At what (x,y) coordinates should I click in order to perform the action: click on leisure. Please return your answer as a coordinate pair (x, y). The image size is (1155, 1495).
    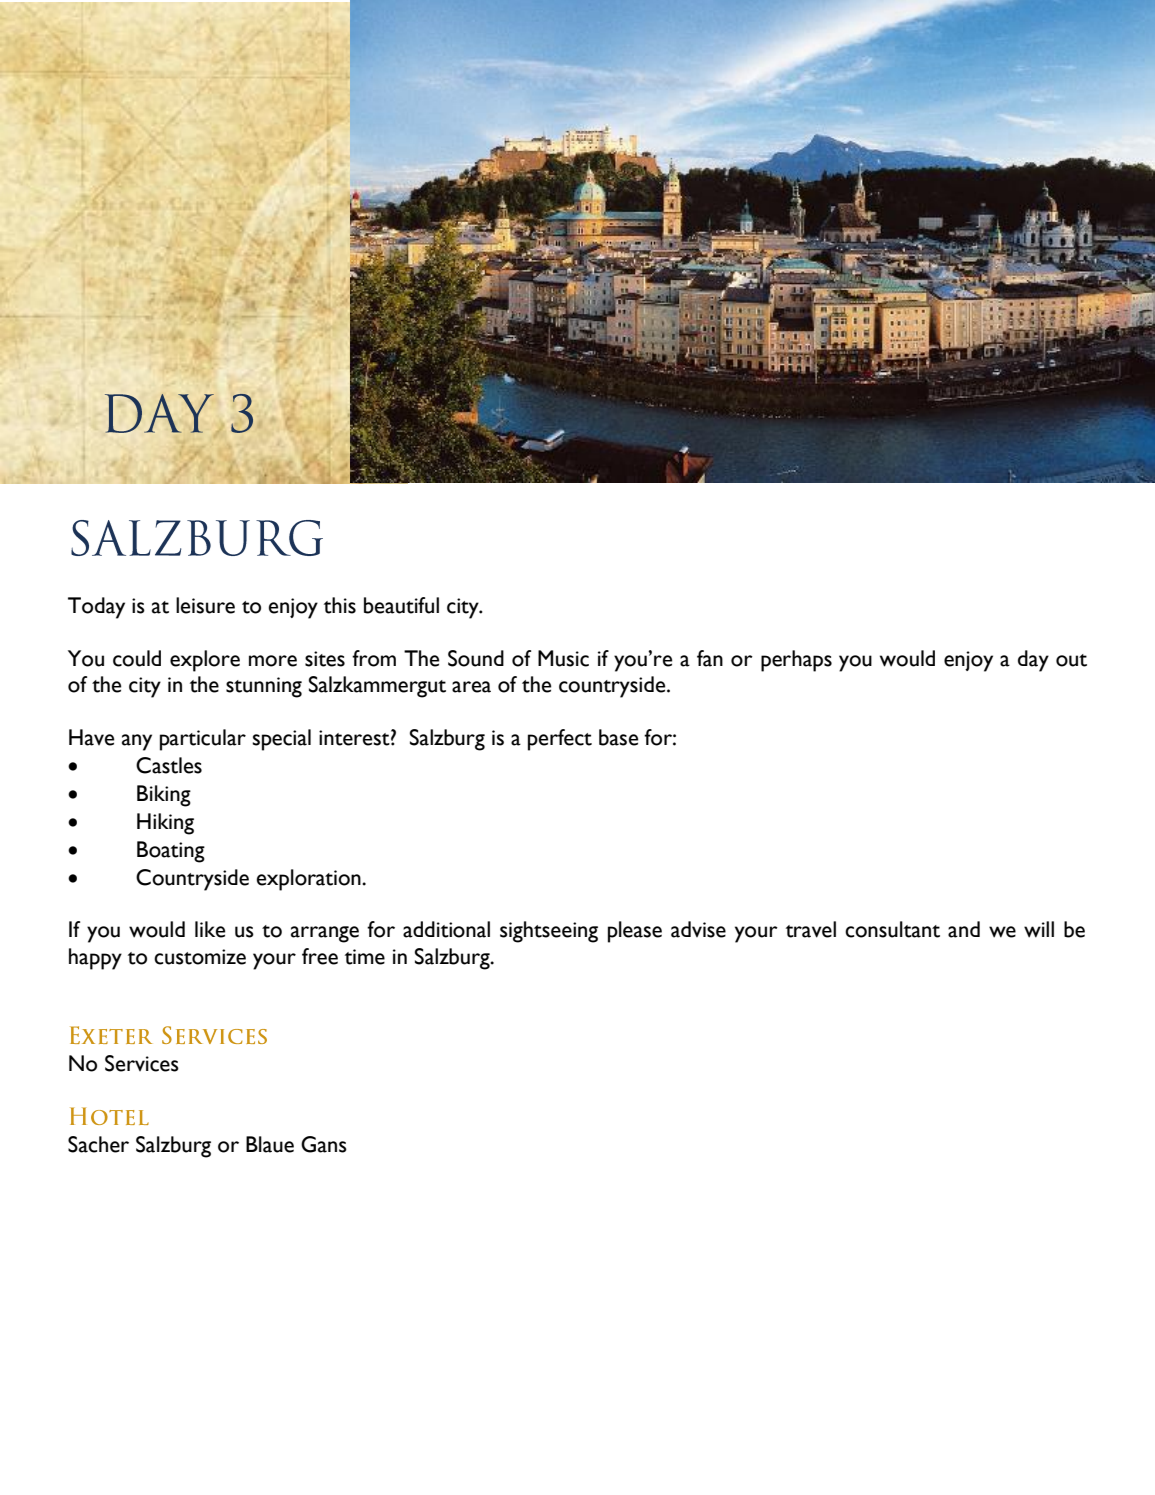
    Looking at the image, I should click on (205, 605).
